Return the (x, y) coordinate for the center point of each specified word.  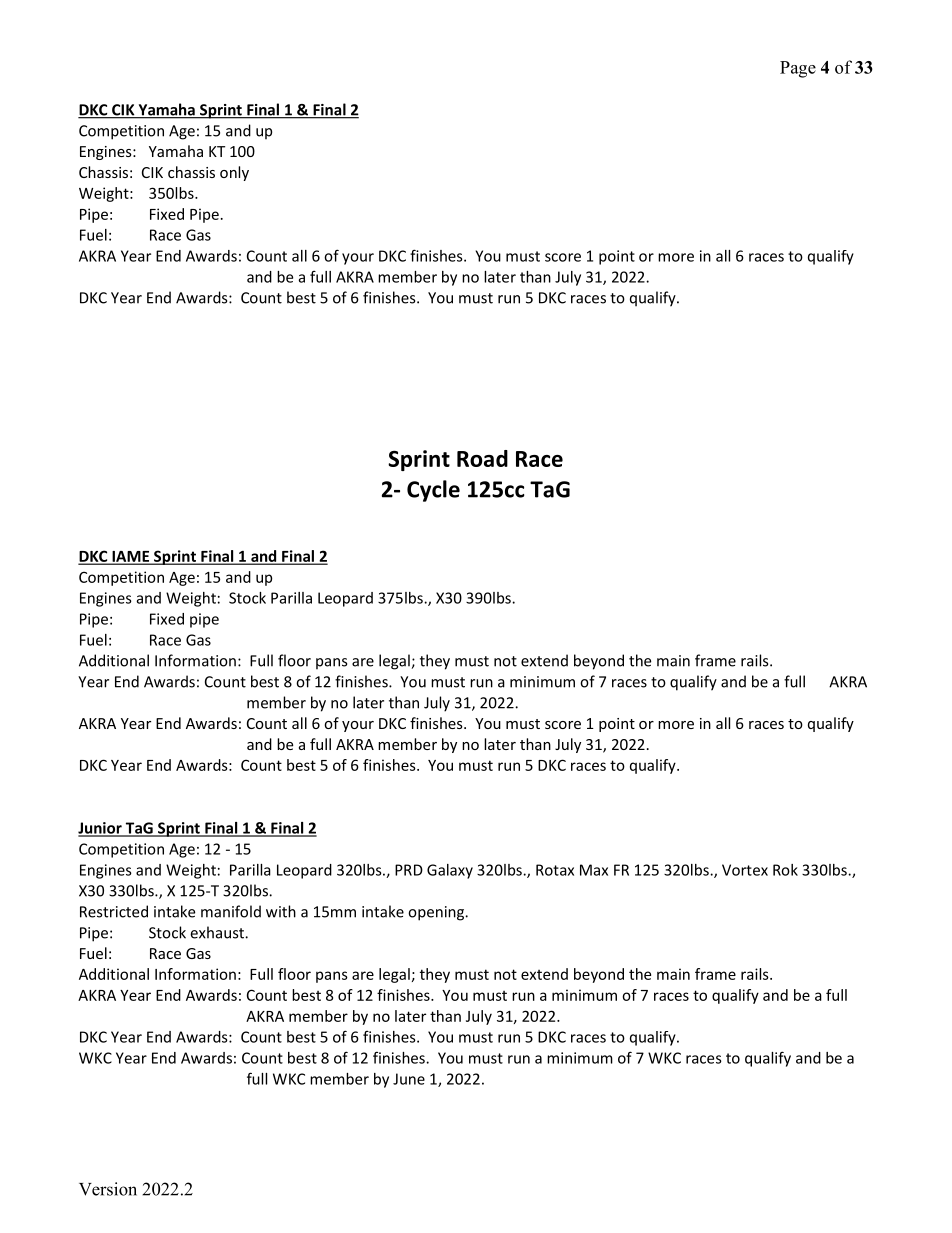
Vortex (745, 870)
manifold (231, 911)
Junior (101, 829)
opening (437, 913)
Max (594, 870)
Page (798, 69)
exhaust (218, 932)
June (409, 1079)
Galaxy (450, 871)
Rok (785, 870)
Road (482, 458)
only (234, 173)
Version (108, 1189)
